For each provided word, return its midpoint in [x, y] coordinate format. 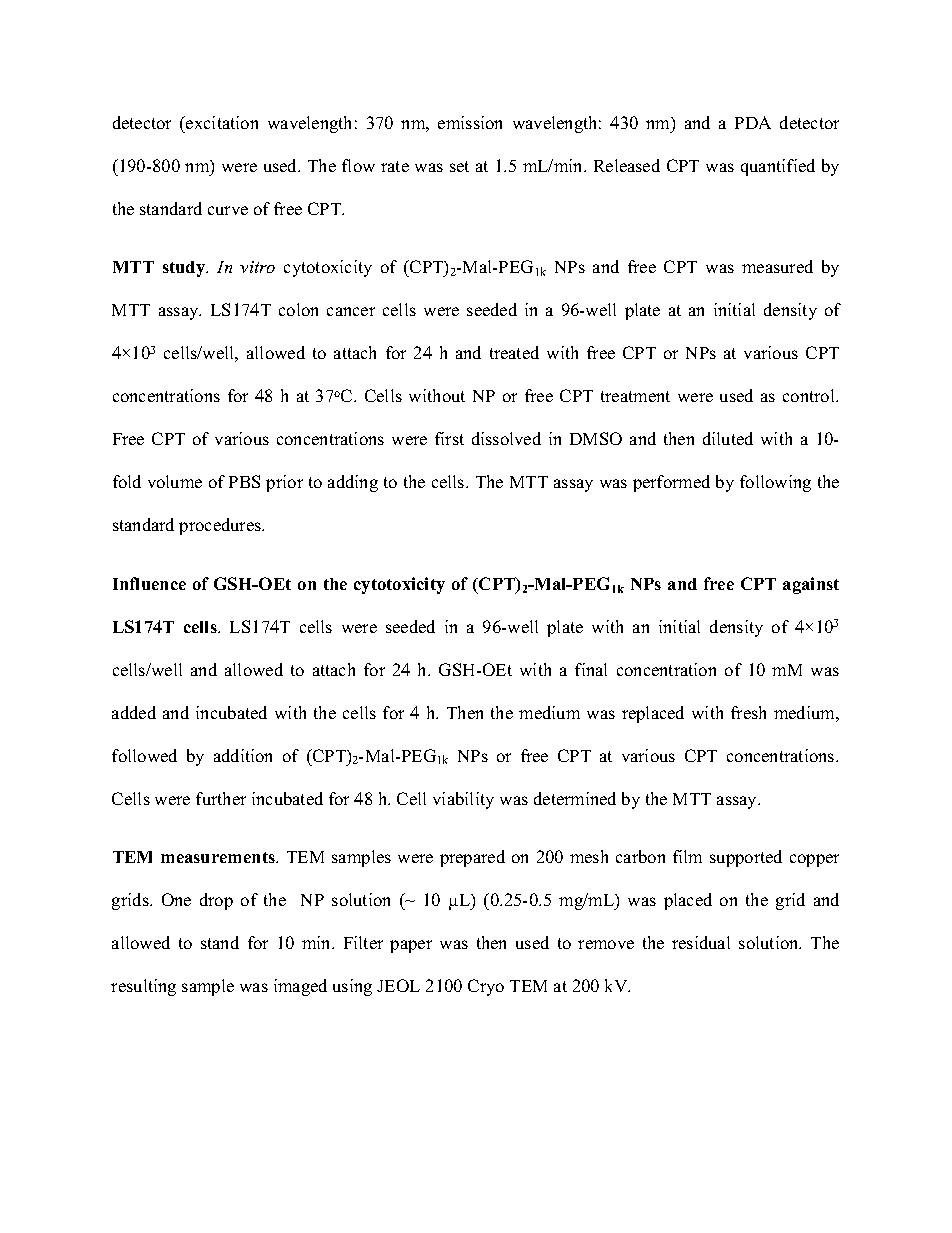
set [459, 166]
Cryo [486, 987]
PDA [753, 122]
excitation [221, 122]
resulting [143, 987]
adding [353, 483]
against [811, 585]
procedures [221, 526]
